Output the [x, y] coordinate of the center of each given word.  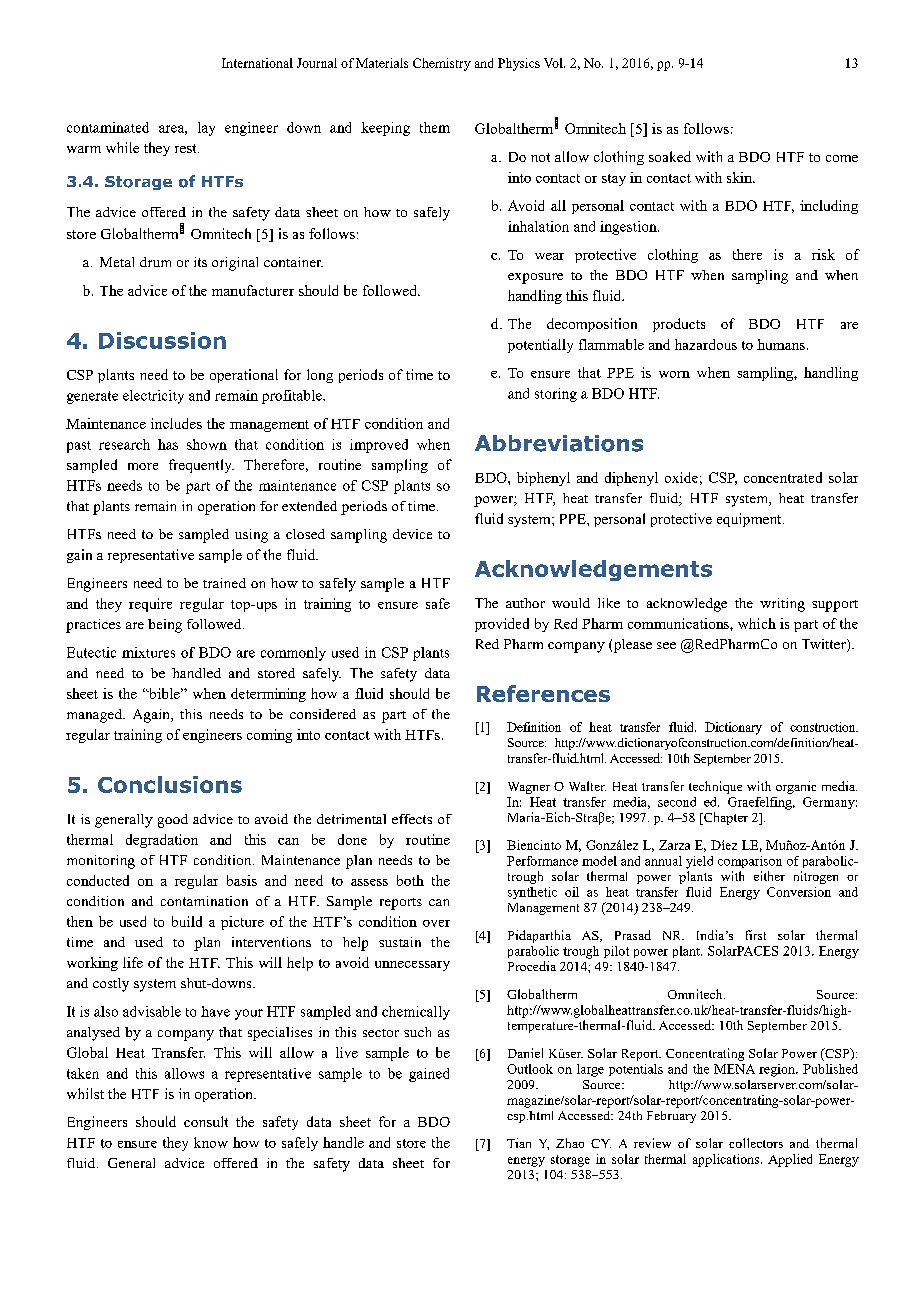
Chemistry [442, 64]
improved [379, 446]
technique [715, 787]
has [168, 444]
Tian [519, 1143]
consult [206, 1121]
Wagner [529, 788]
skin [740, 177]
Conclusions [170, 784]
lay [206, 129]
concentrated [783, 477]
